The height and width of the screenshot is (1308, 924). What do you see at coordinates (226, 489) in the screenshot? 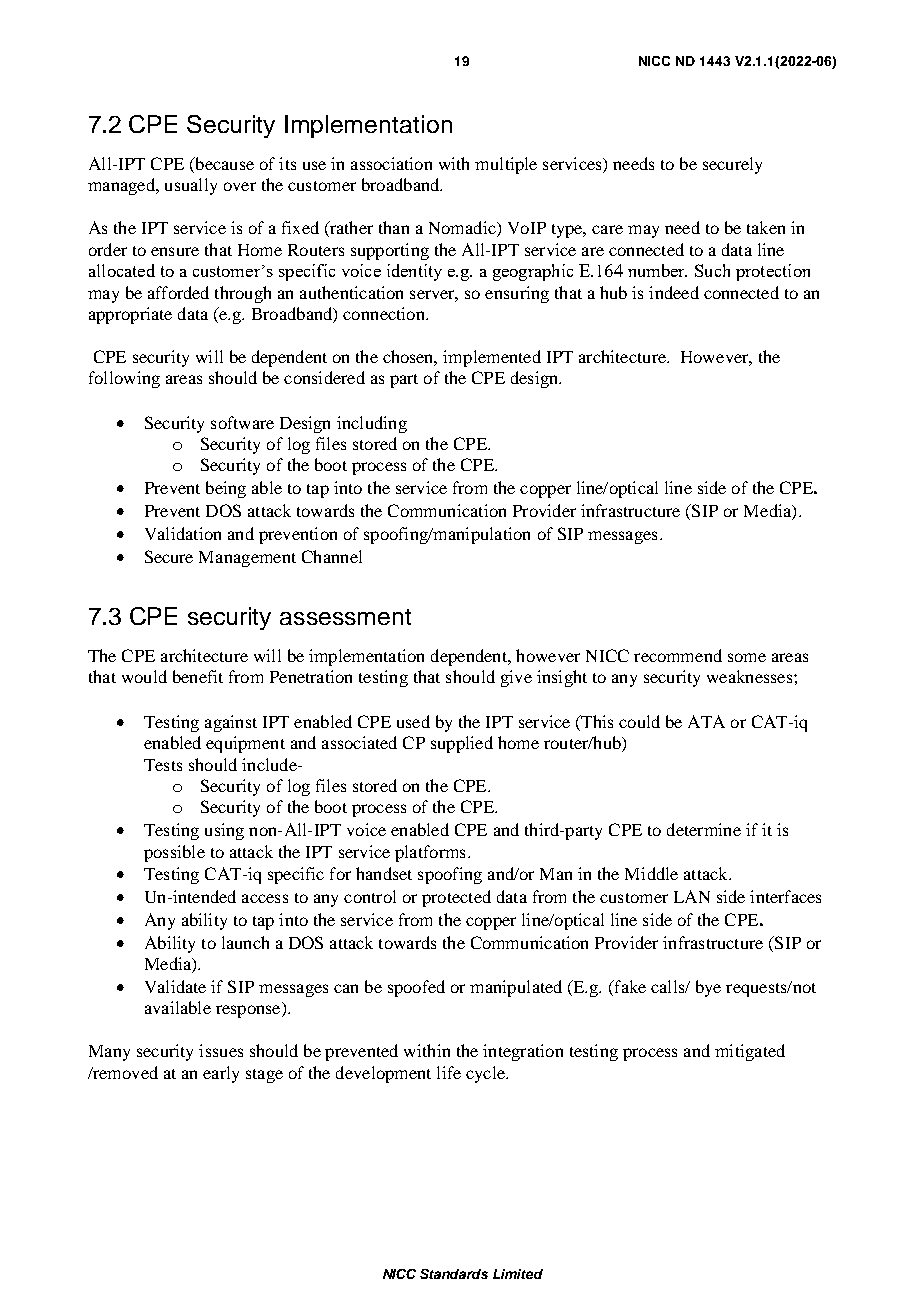
I see `being` at bounding box center [226, 489].
